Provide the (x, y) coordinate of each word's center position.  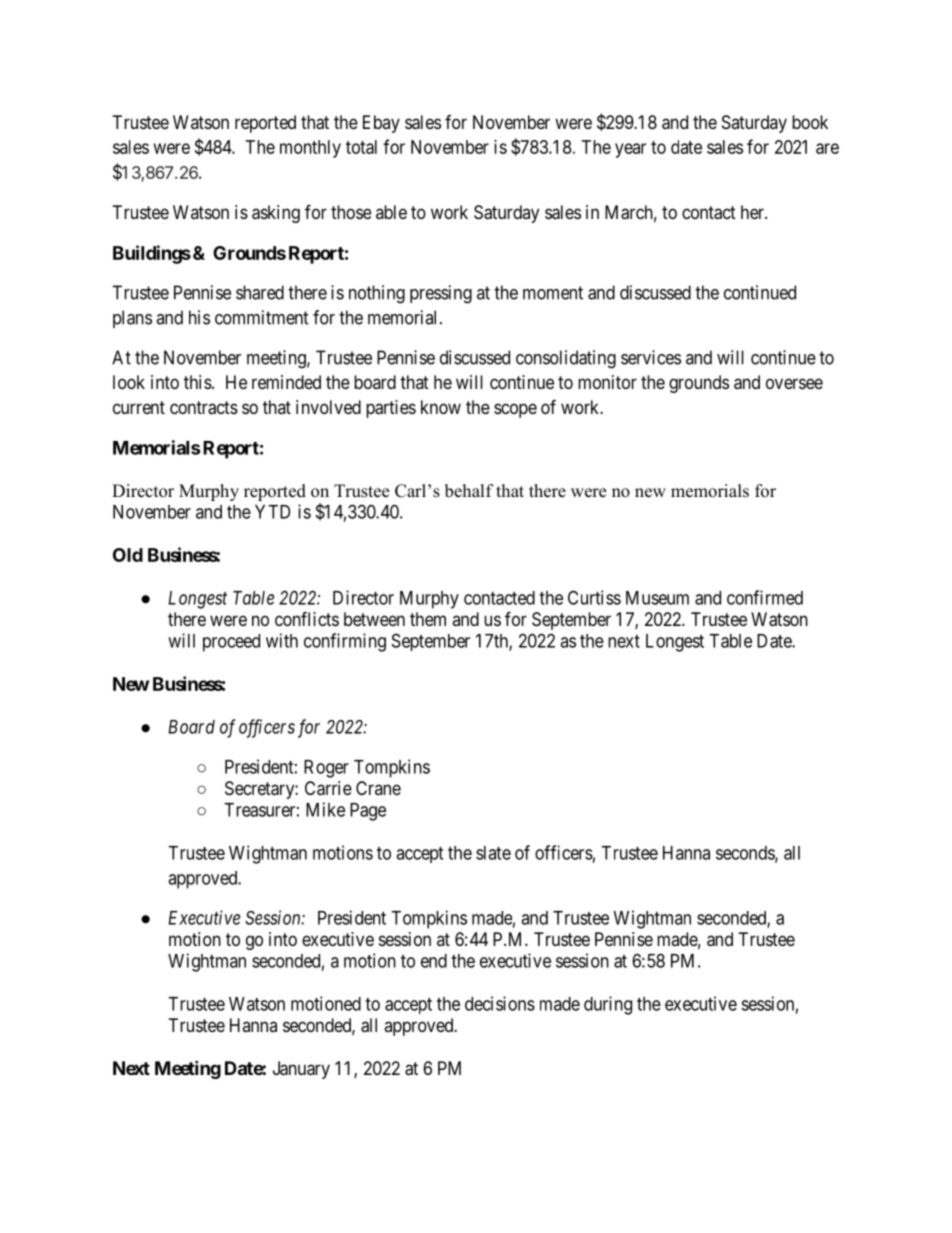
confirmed (765, 597)
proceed (231, 643)
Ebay (381, 124)
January (301, 1070)
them (428, 619)
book (810, 122)
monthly (310, 149)
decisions (500, 1003)
